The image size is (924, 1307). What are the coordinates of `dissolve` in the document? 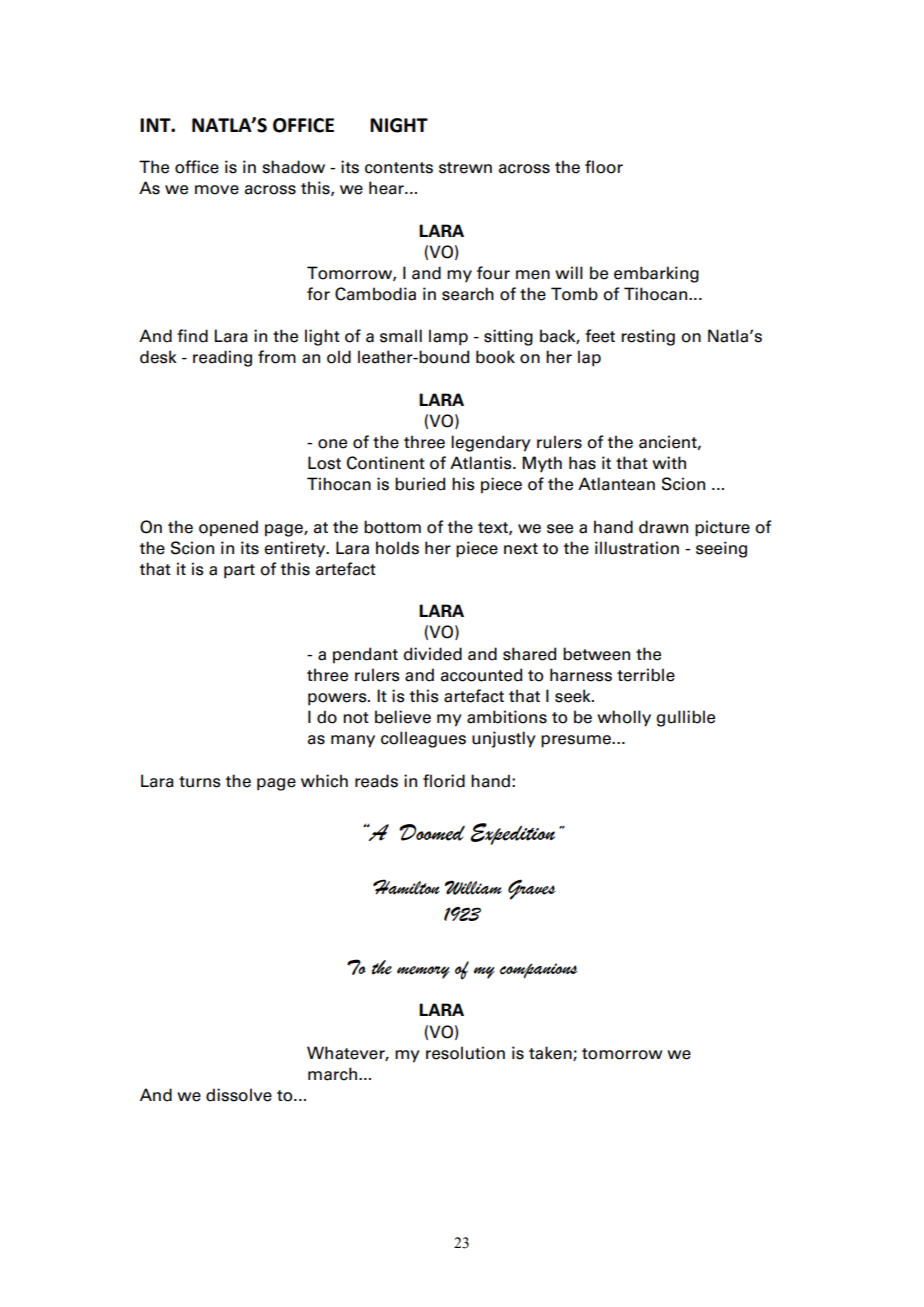 It's located at (239, 1095).
